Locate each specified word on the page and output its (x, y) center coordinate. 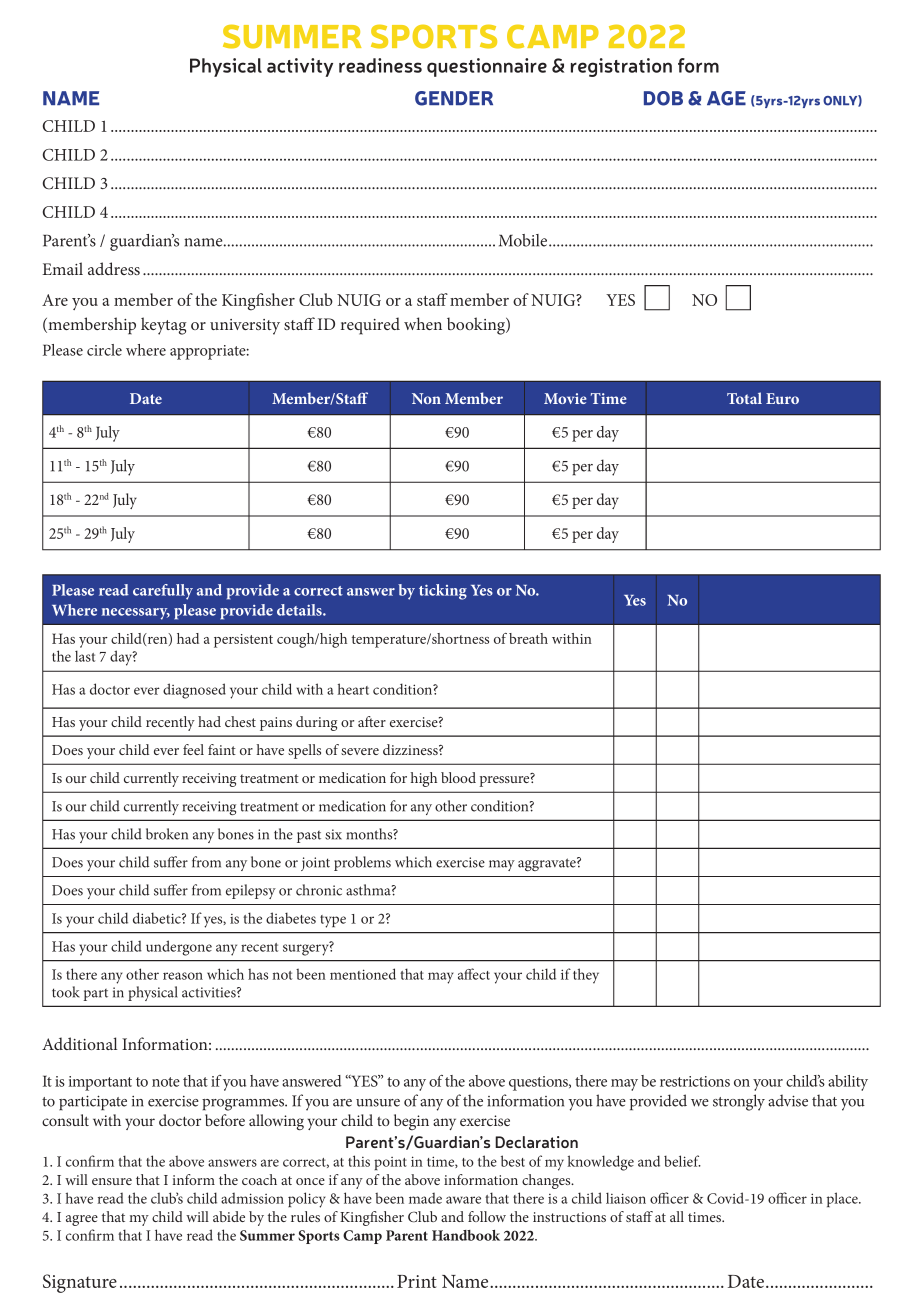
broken (167, 834)
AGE (726, 98)
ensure (112, 1181)
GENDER (454, 98)
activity (300, 67)
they (586, 976)
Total (744, 398)
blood (458, 777)
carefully (163, 592)
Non (426, 398)
